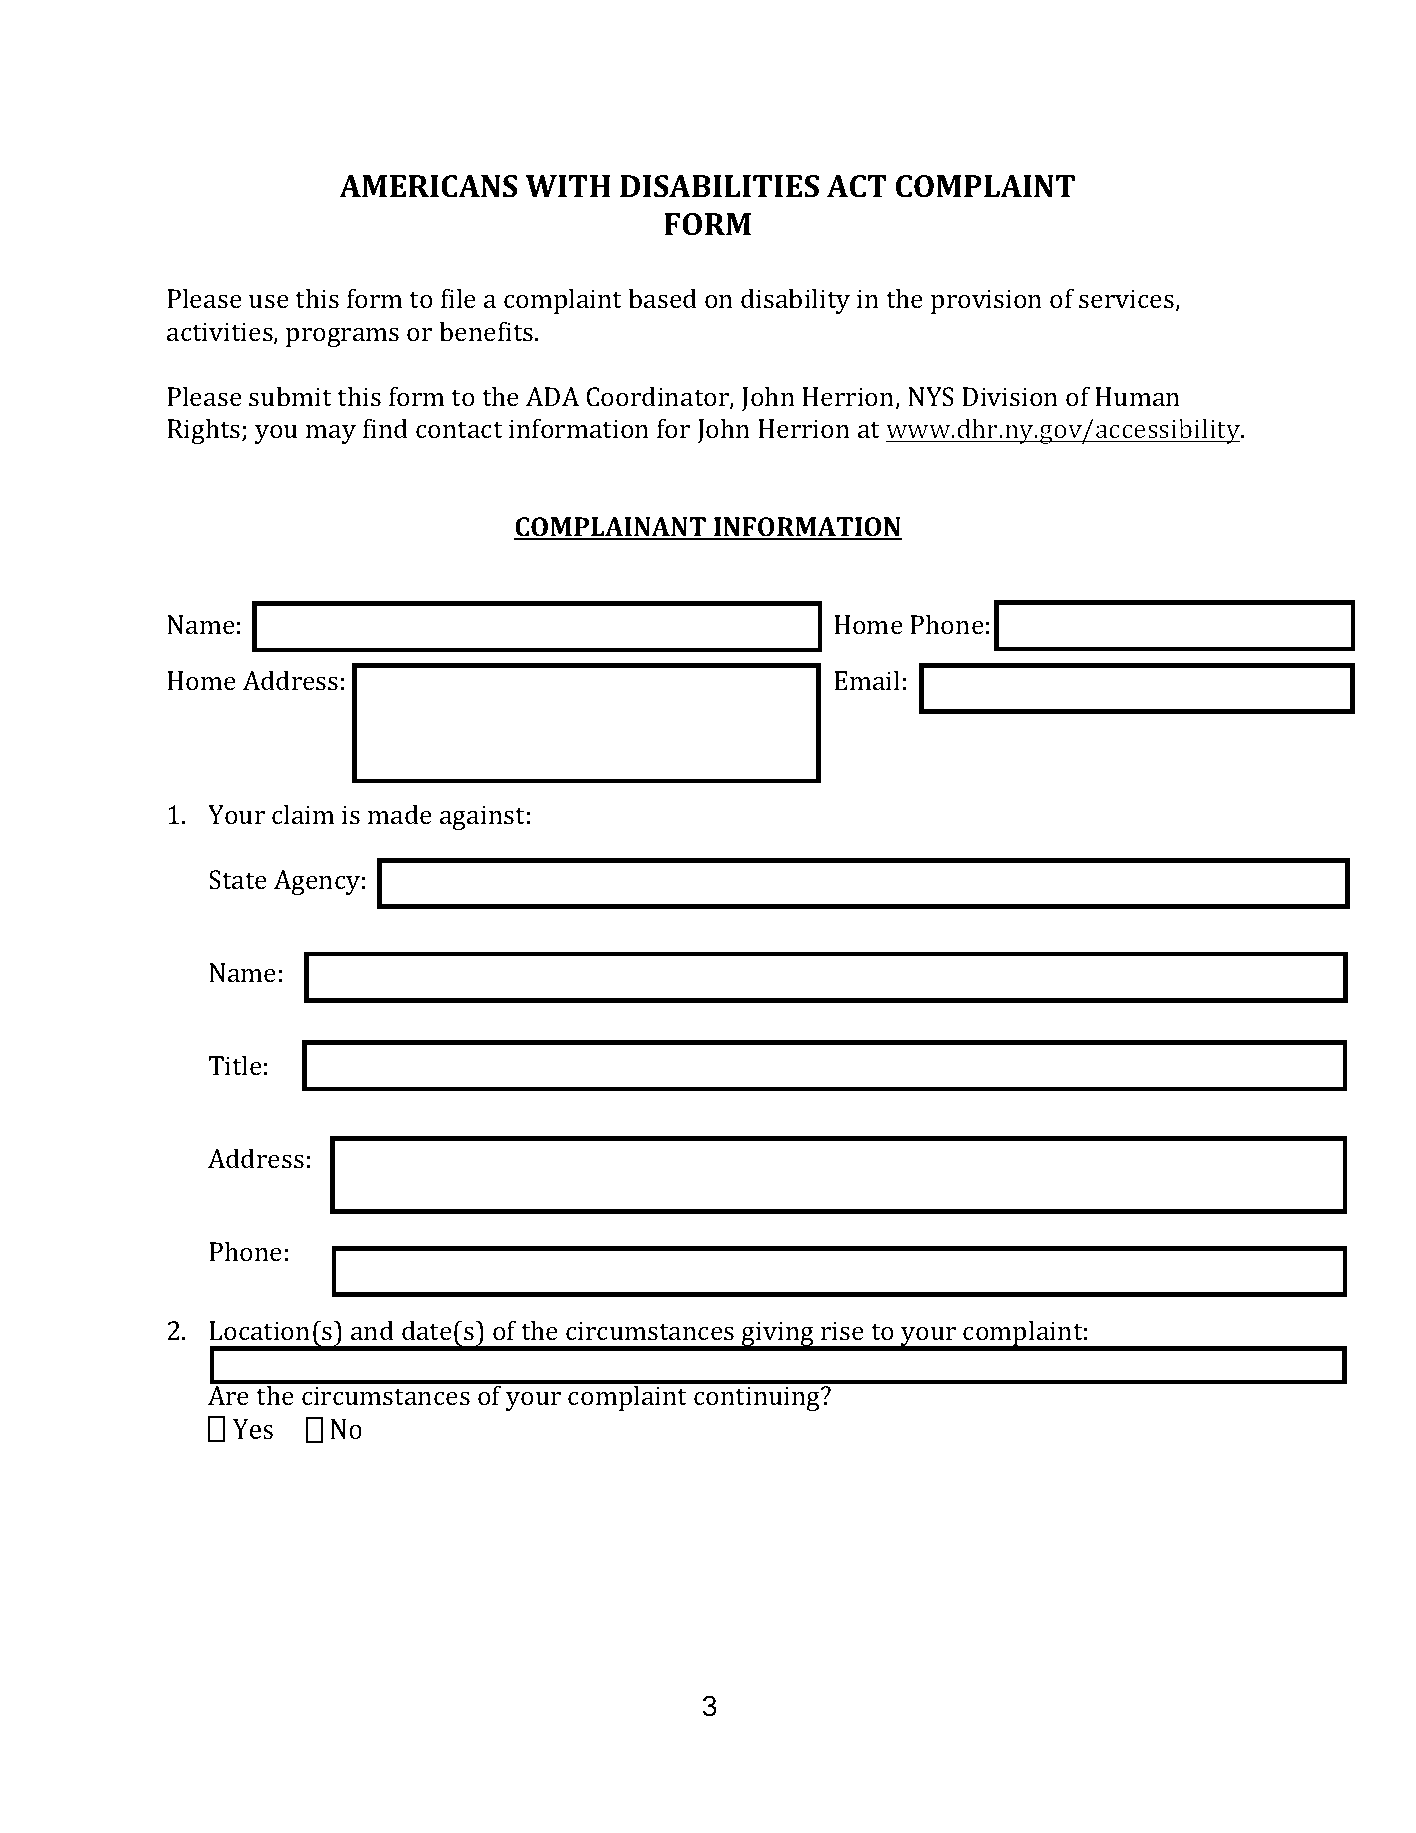 The width and height of the document is (1416, 1833). Describe the element at coordinates (867, 680) in the document. I see `Email` at that location.
